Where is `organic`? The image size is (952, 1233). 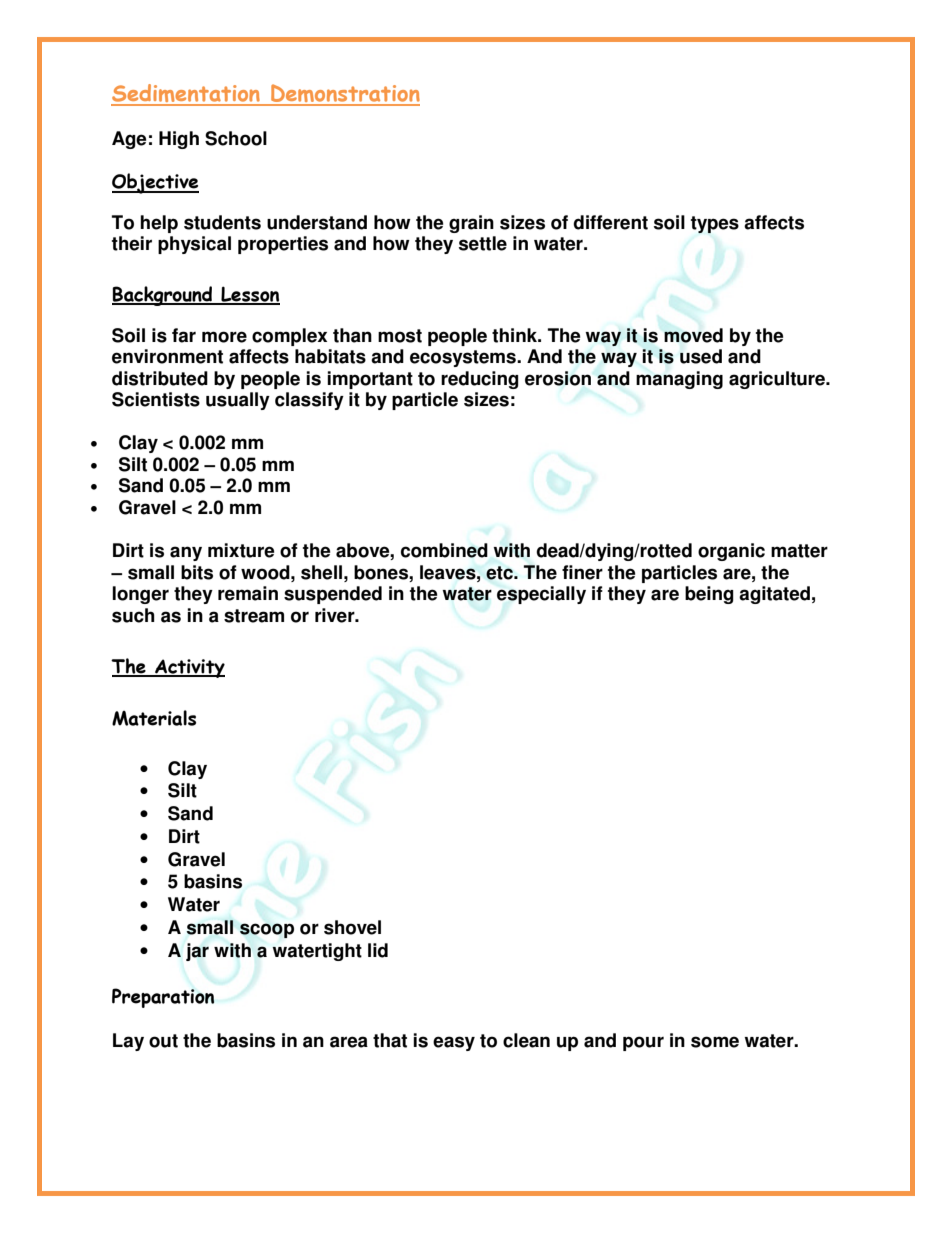 organic is located at coordinates (731, 552).
